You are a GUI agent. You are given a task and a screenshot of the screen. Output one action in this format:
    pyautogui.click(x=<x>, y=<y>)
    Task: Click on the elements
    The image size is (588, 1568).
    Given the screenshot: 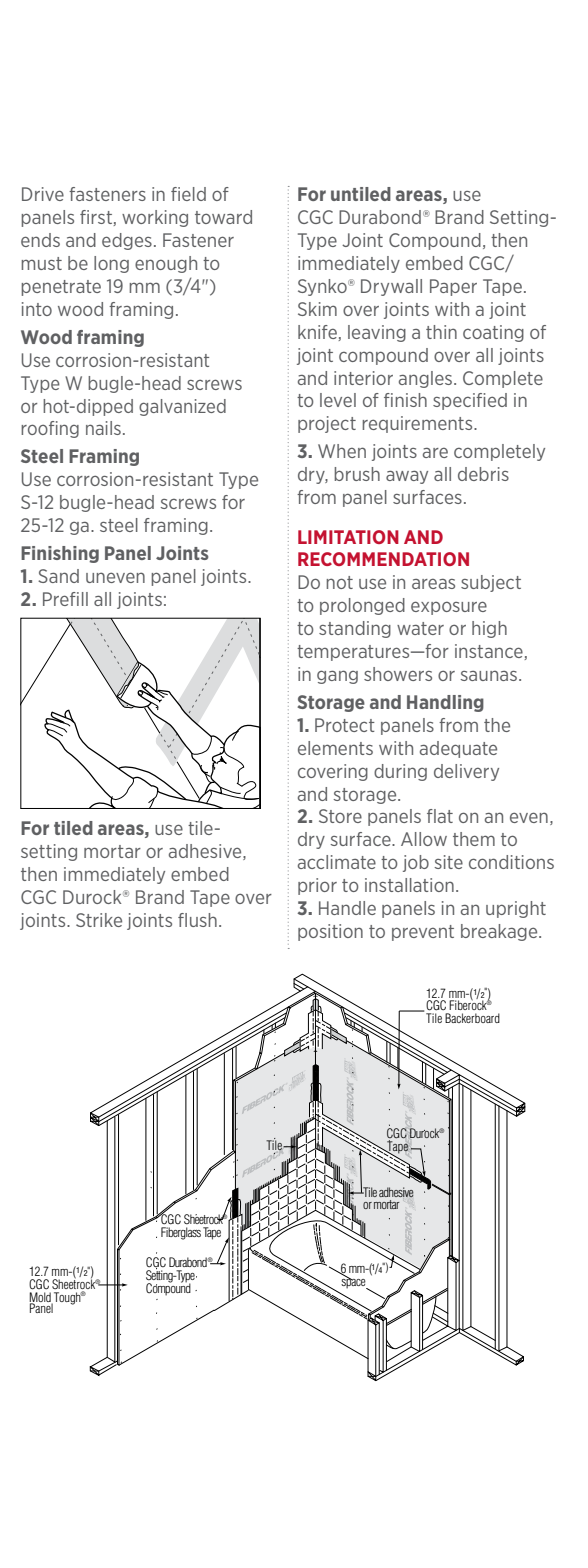 What is the action you would take?
    pyautogui.click(x=335, y=748)
